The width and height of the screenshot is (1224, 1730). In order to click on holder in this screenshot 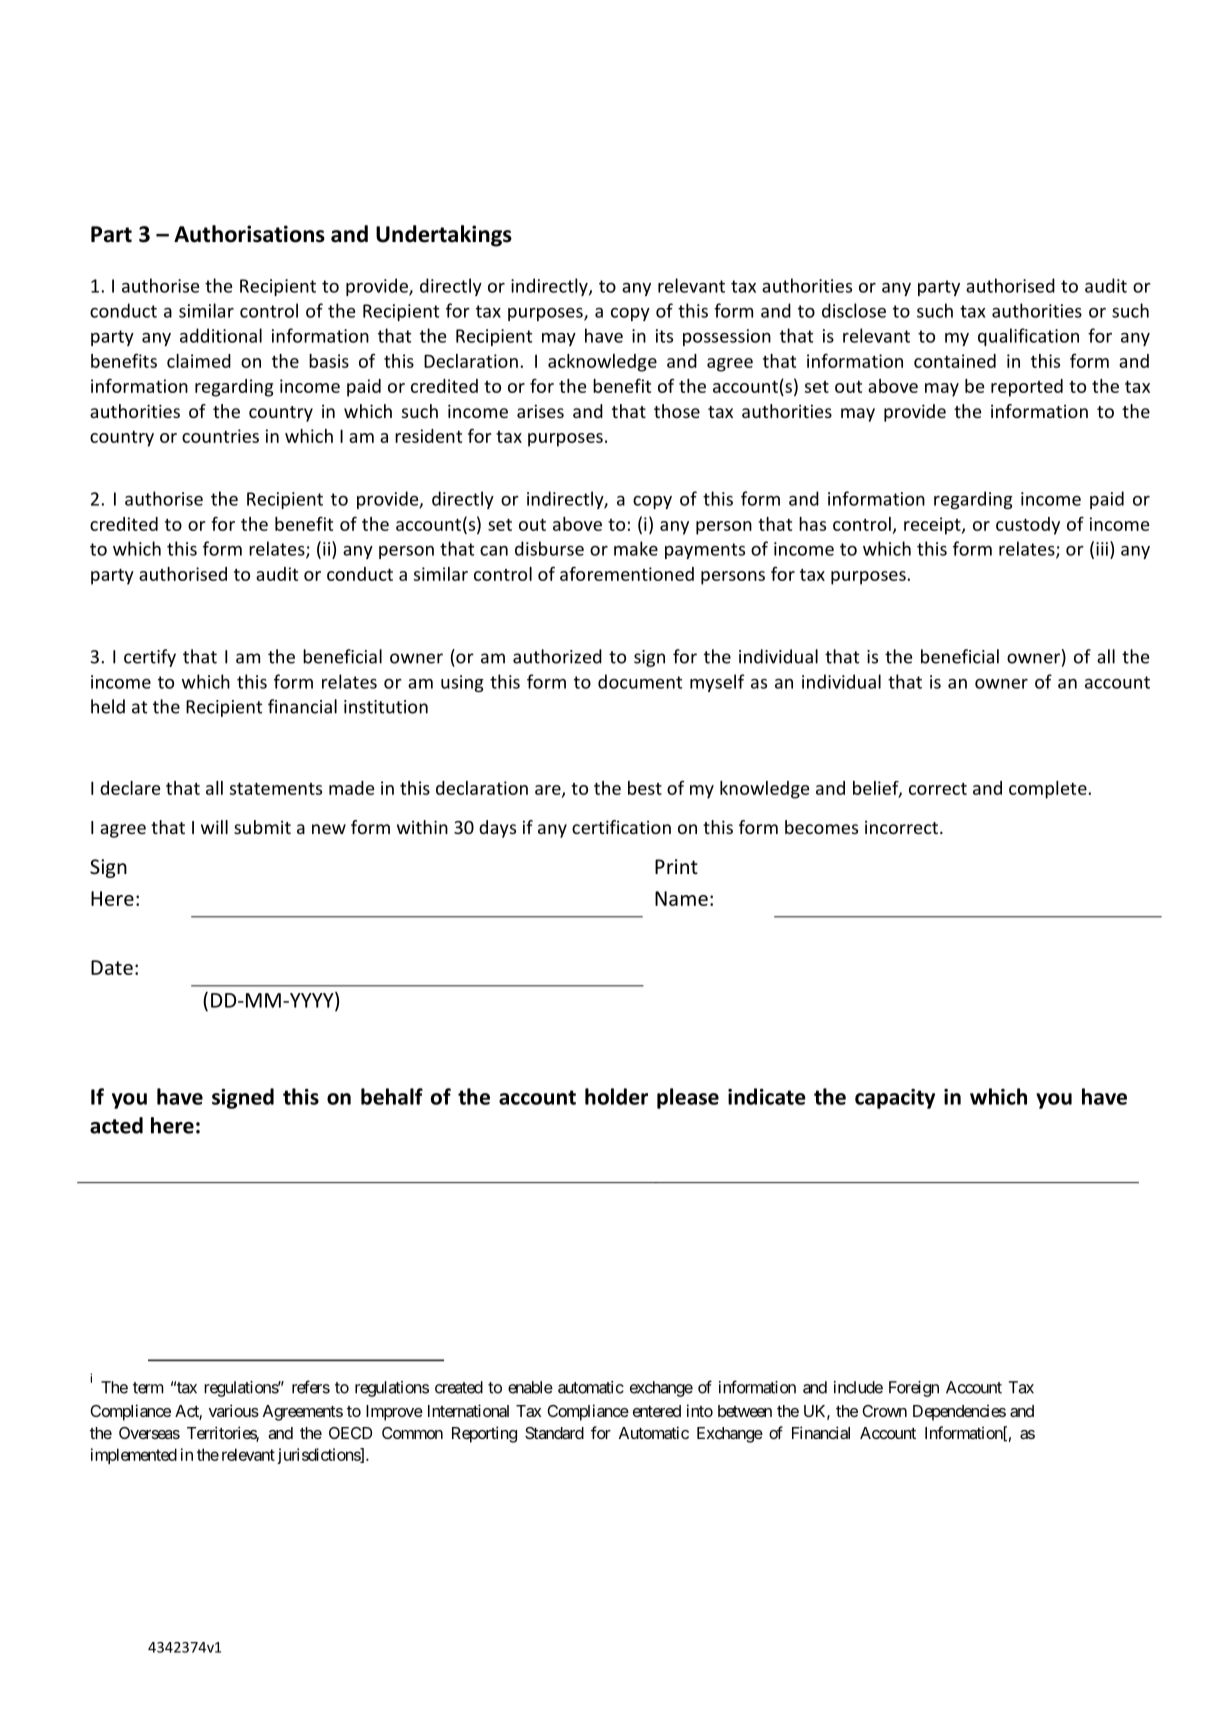, I will do `click(616, 1096)`.
